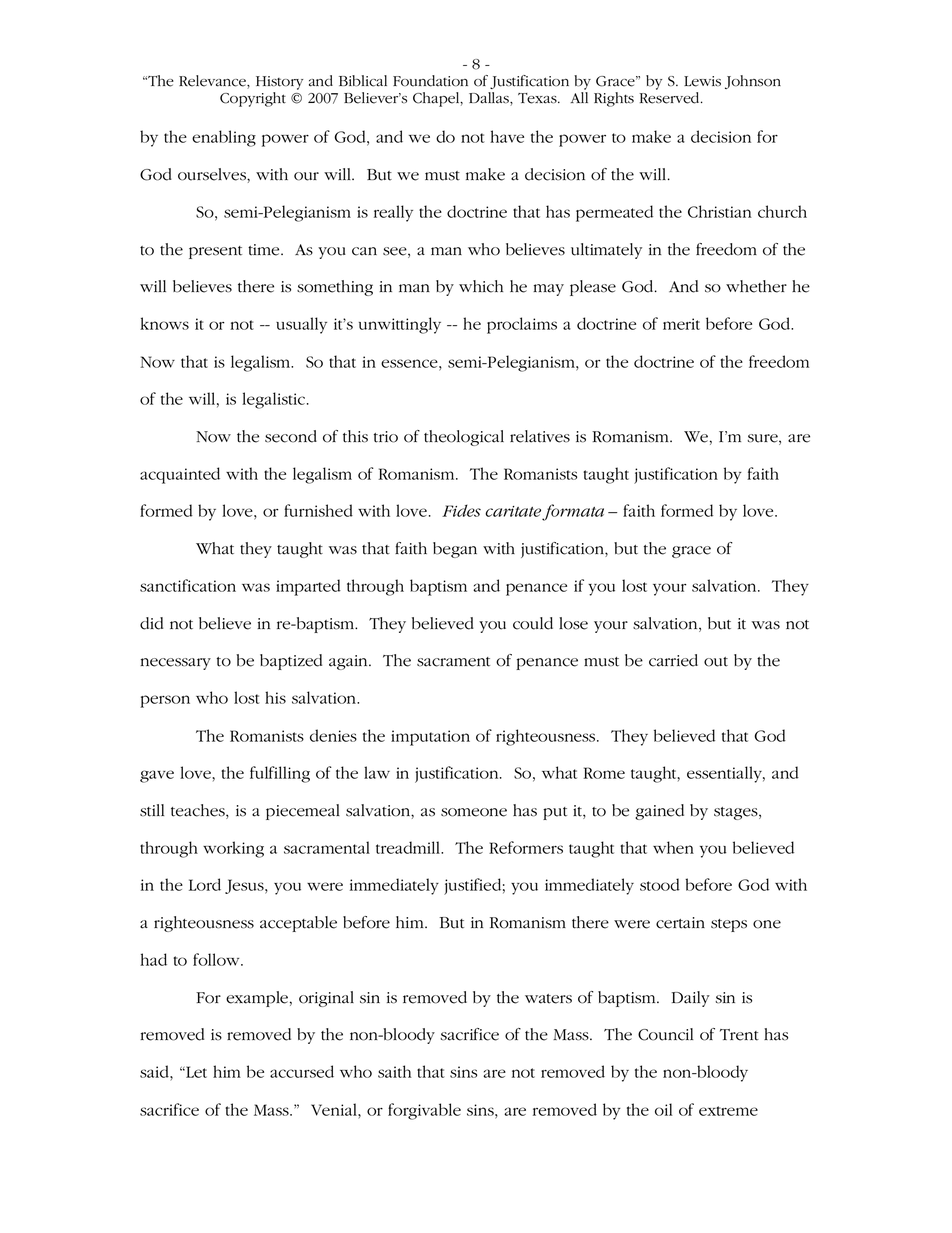  Describe the element at coordinates (233, 849) in the document. I see `working` at that location.
